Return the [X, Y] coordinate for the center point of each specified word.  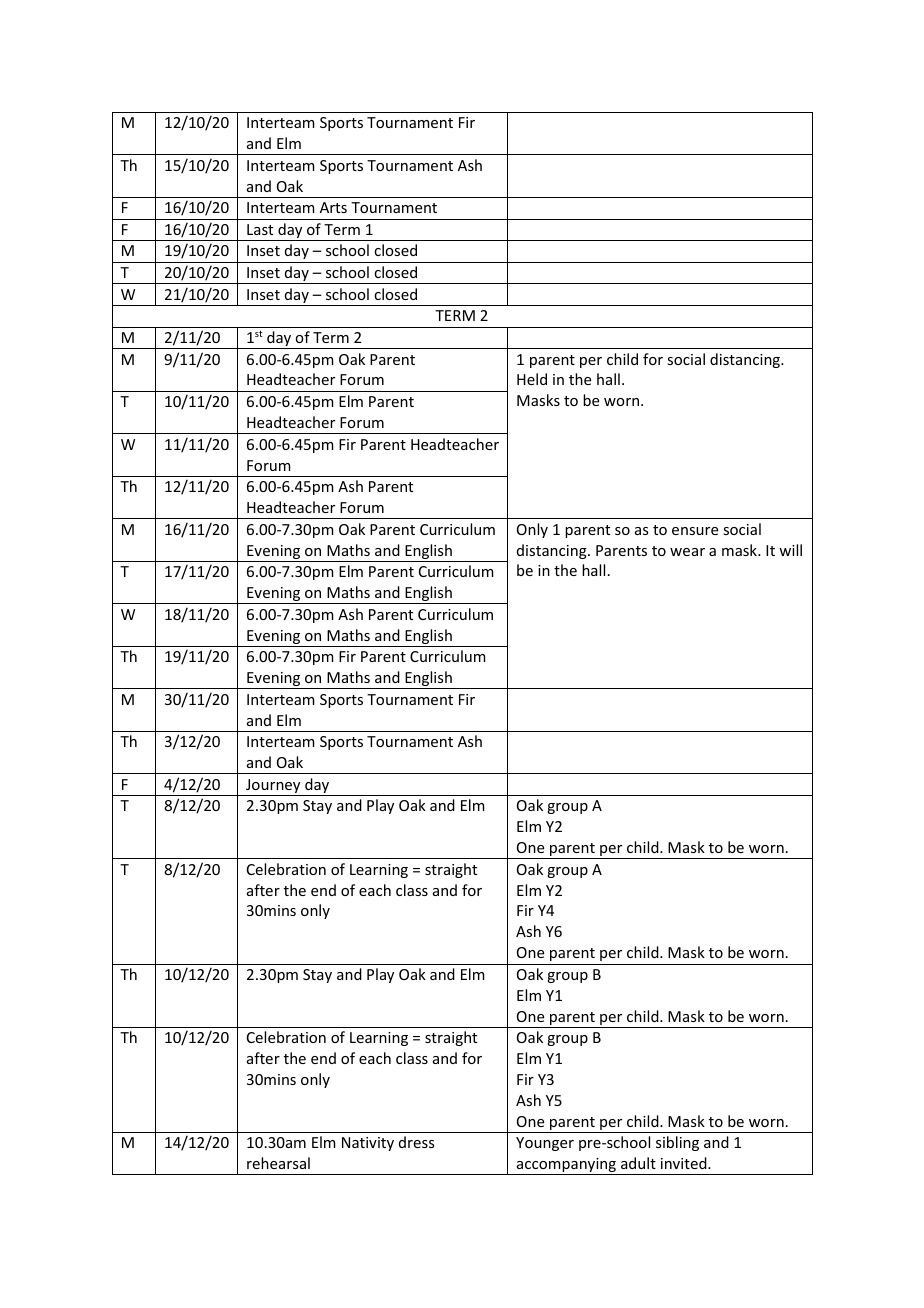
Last [260, 229]
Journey [273, 787]
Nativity [368, 1144]
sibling [677, 1143]
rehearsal [278, 1163]
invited [685, 1163]
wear [687, 552]
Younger [545, 1144]
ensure [695, 531]
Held [532, 379]
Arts [333, 207]
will [790, 550]
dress [416, 1142]
